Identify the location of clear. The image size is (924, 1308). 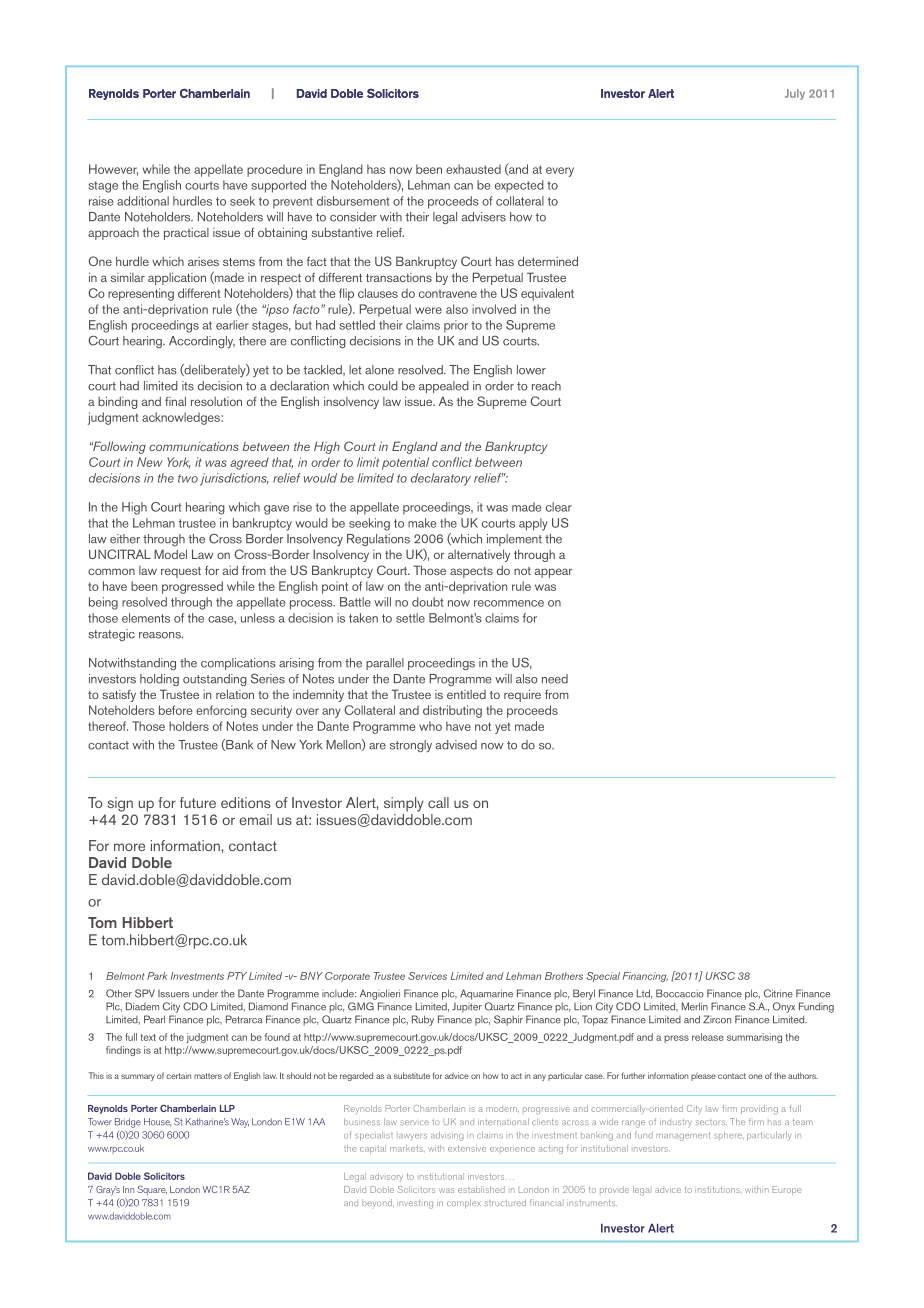
(559, 507).
